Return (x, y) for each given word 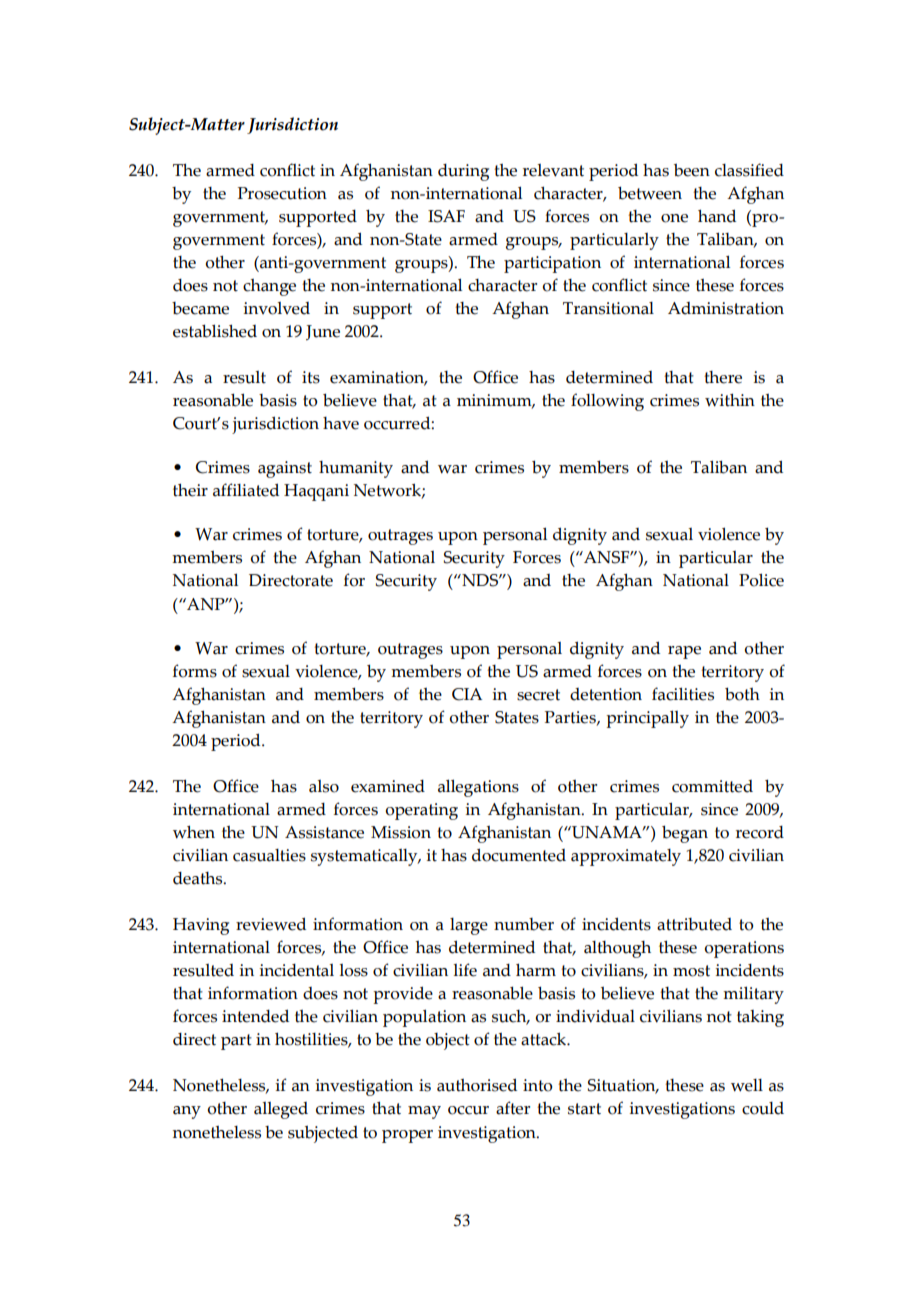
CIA (467, 694)
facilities (683, 694)
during (463, 172)
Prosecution (282, 193)
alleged (281, 1110)
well (747, 1085)
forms (195, 671)
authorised (477, 1085)
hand (717, 216)
